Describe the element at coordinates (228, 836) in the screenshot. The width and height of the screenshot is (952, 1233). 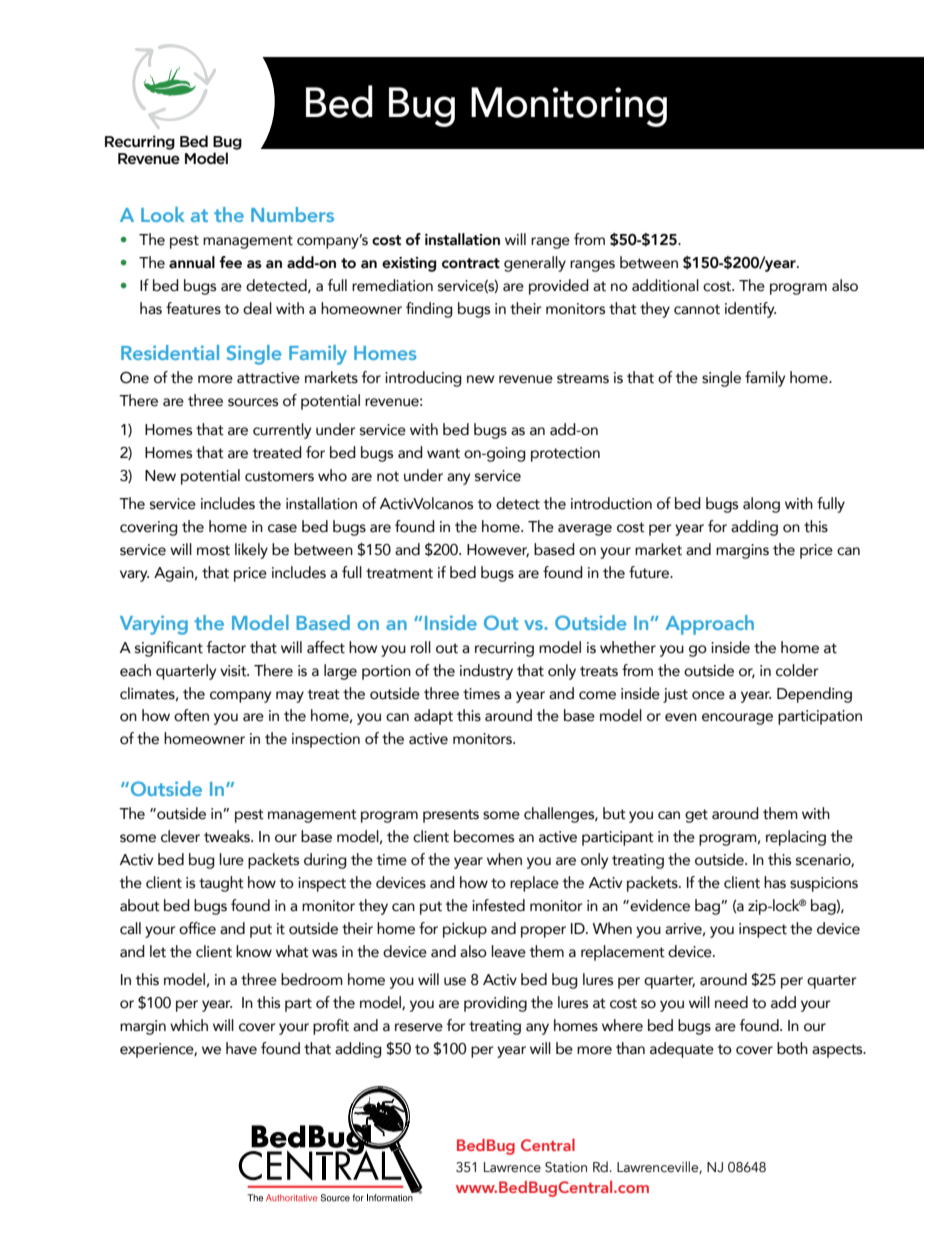
I see `tweaks` at that location.
